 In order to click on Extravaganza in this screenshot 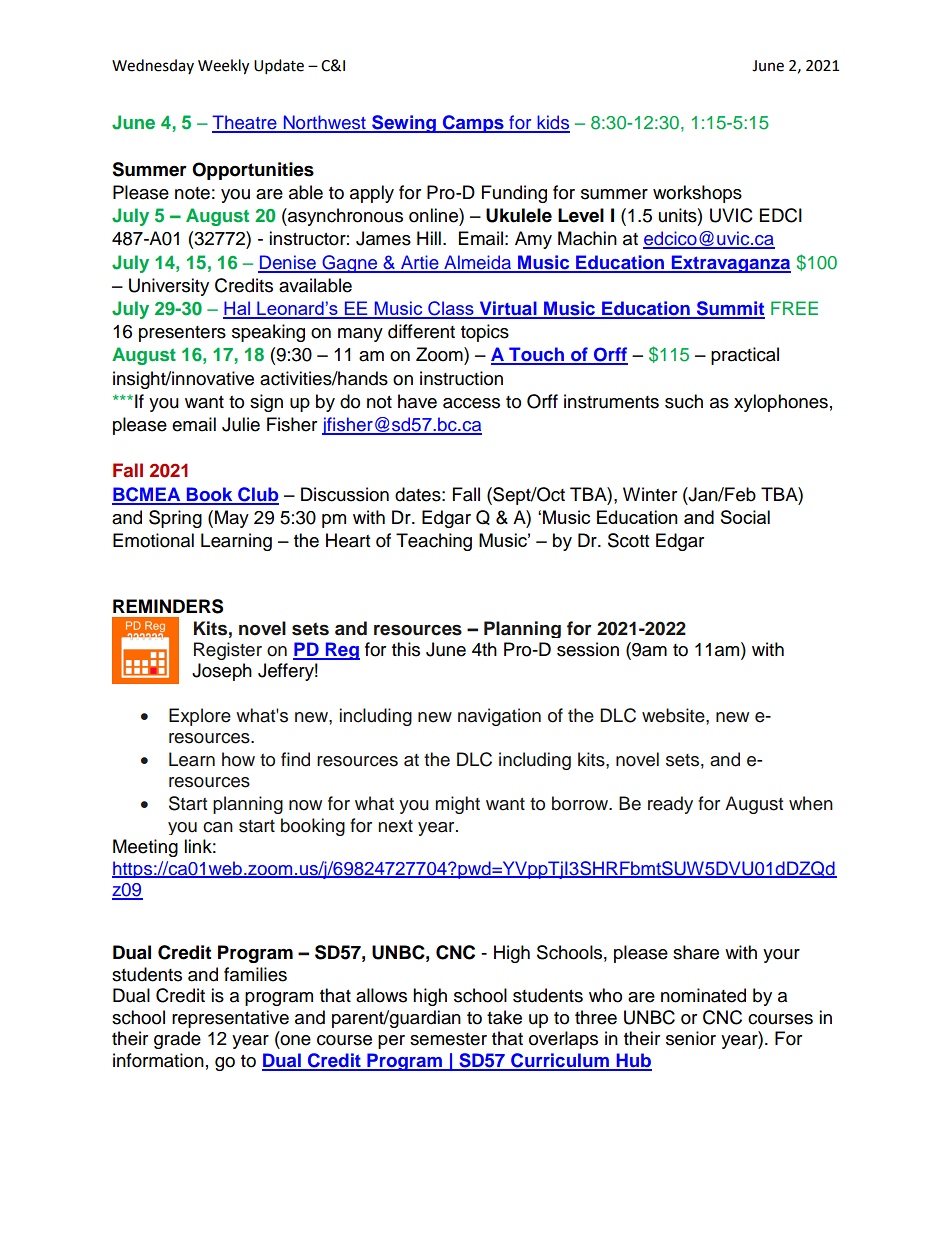, I will do `click(730, 264)`.
